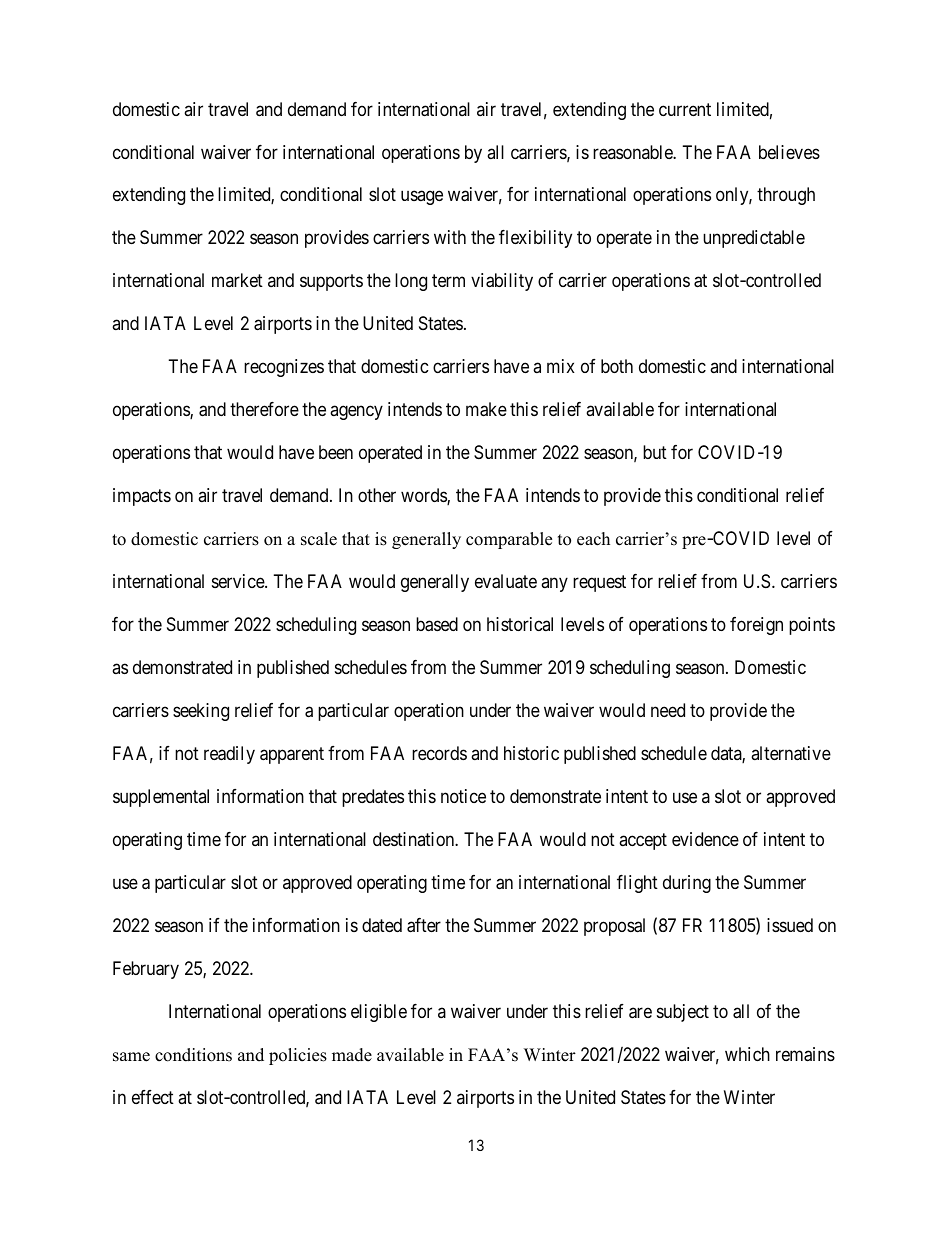 This page has height=1233, width=952. Describe the element at coordinates (237, 280) in the page. I see `market` at that location.
